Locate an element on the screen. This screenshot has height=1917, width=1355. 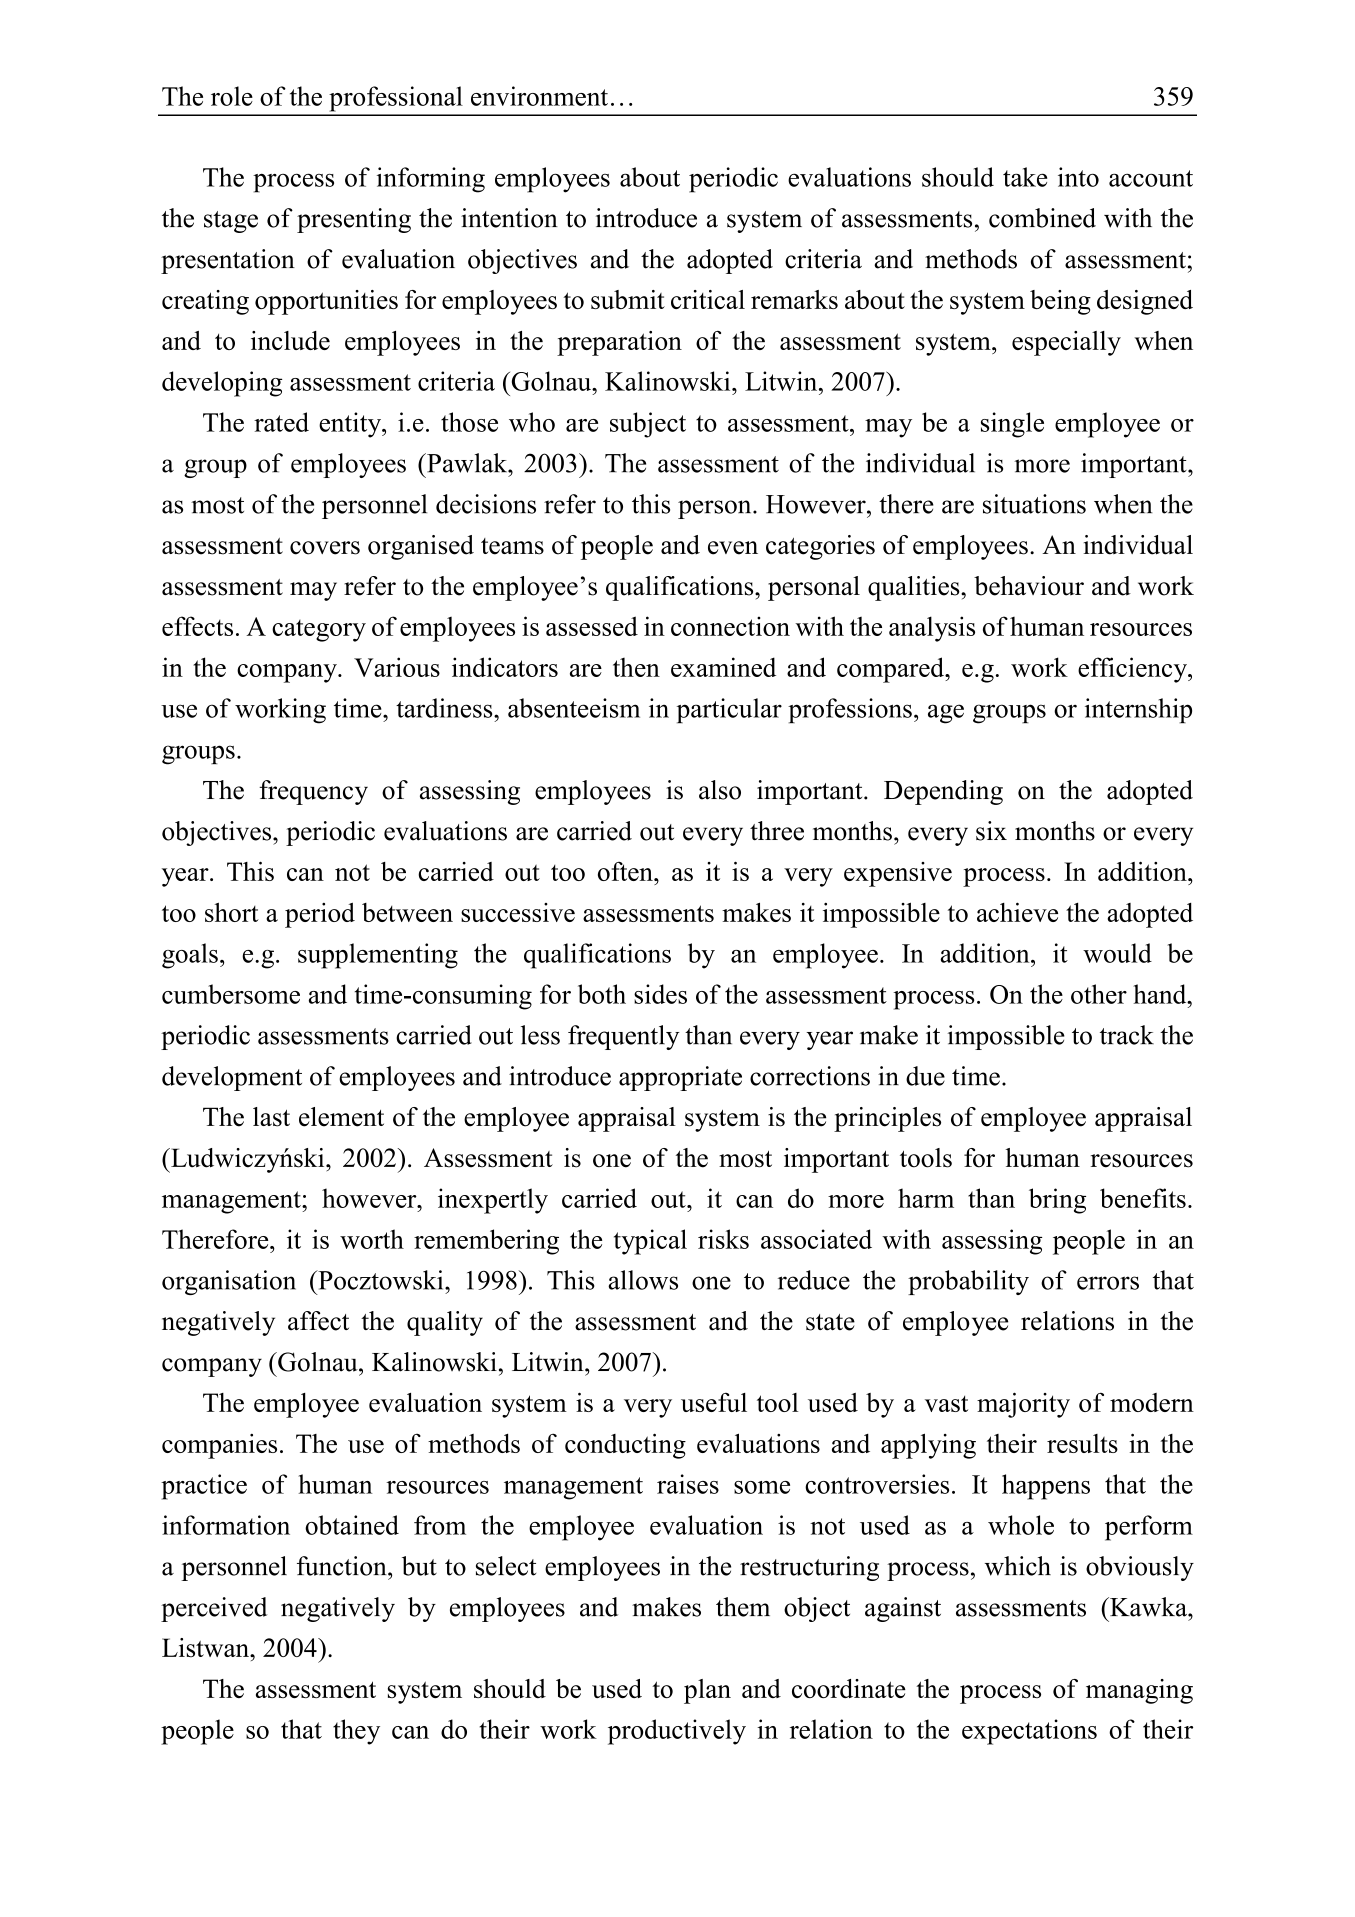
bring is located at coordinates (1057, 1201).
